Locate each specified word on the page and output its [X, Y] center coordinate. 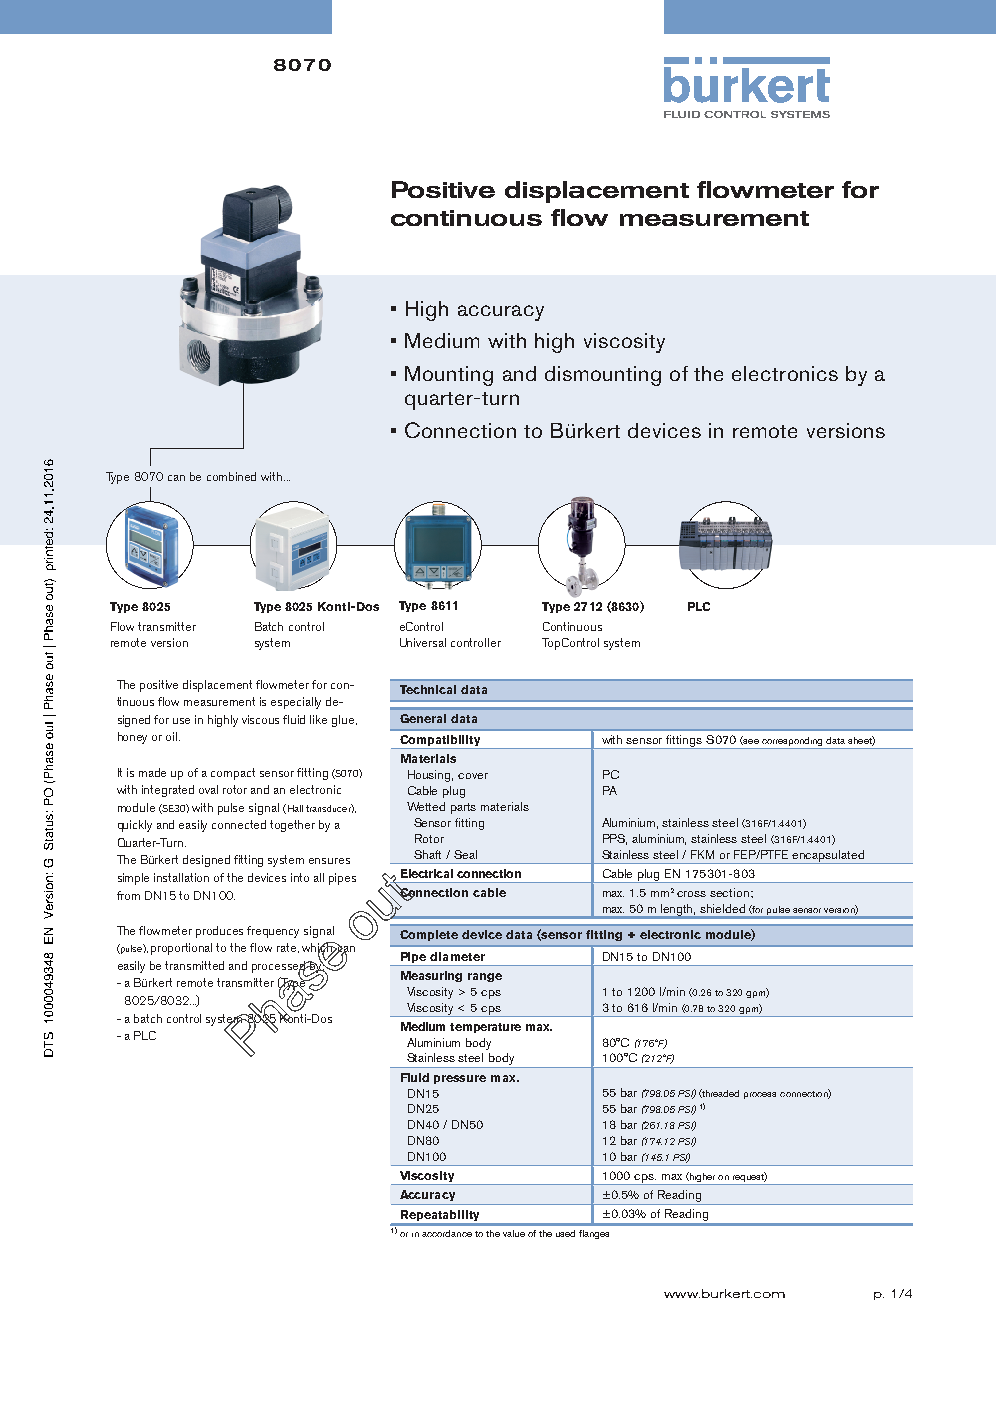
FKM [702, 854]
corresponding [793, 743]
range [485, 977]
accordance [447, 1233]
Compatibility [440, 742]
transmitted [194, 965]
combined [231, 476]
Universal [423, 642]
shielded [722, 908]
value [514, 1233]
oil [171, 736]
